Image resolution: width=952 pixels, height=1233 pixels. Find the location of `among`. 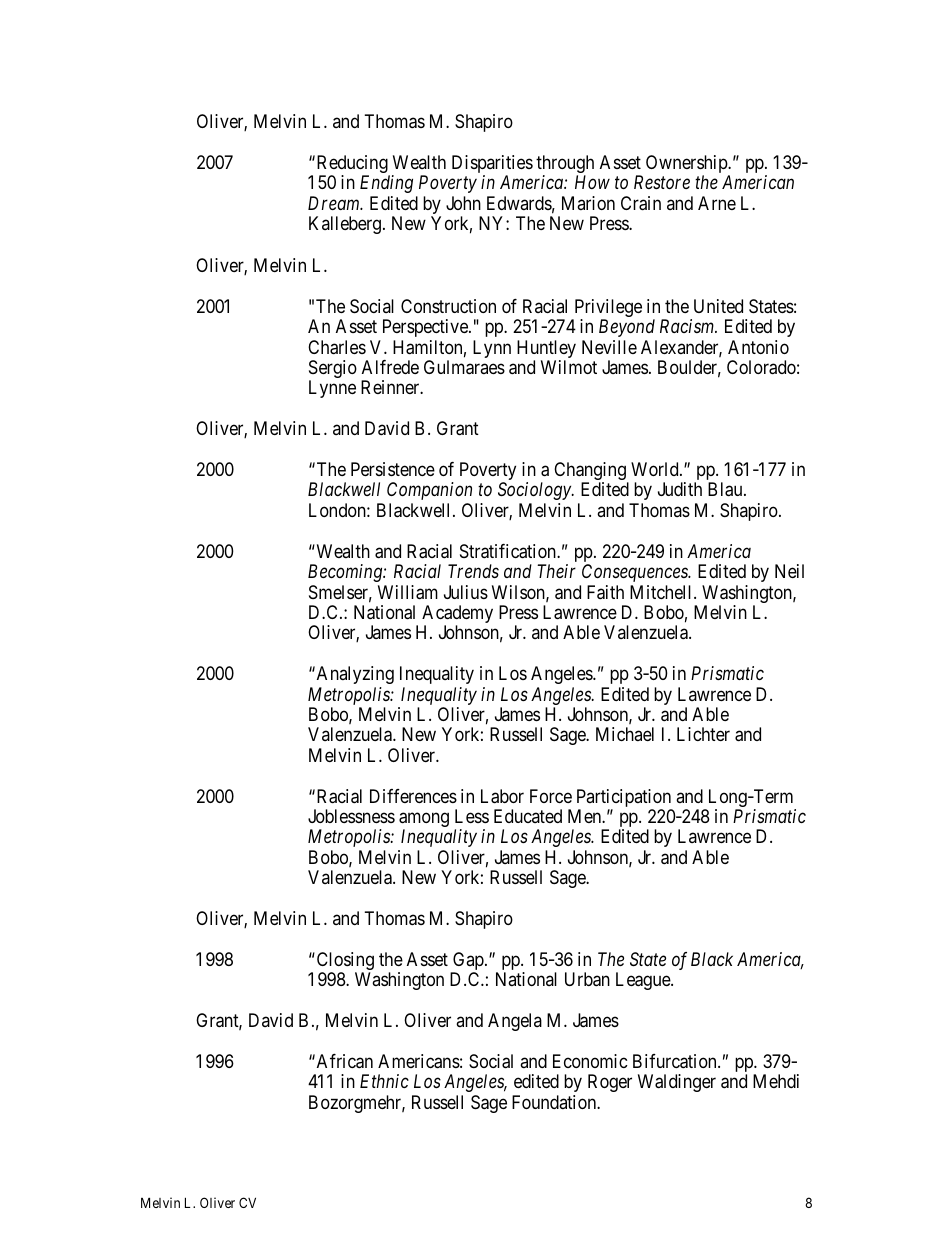

among is located at coordinates (424, 821).
